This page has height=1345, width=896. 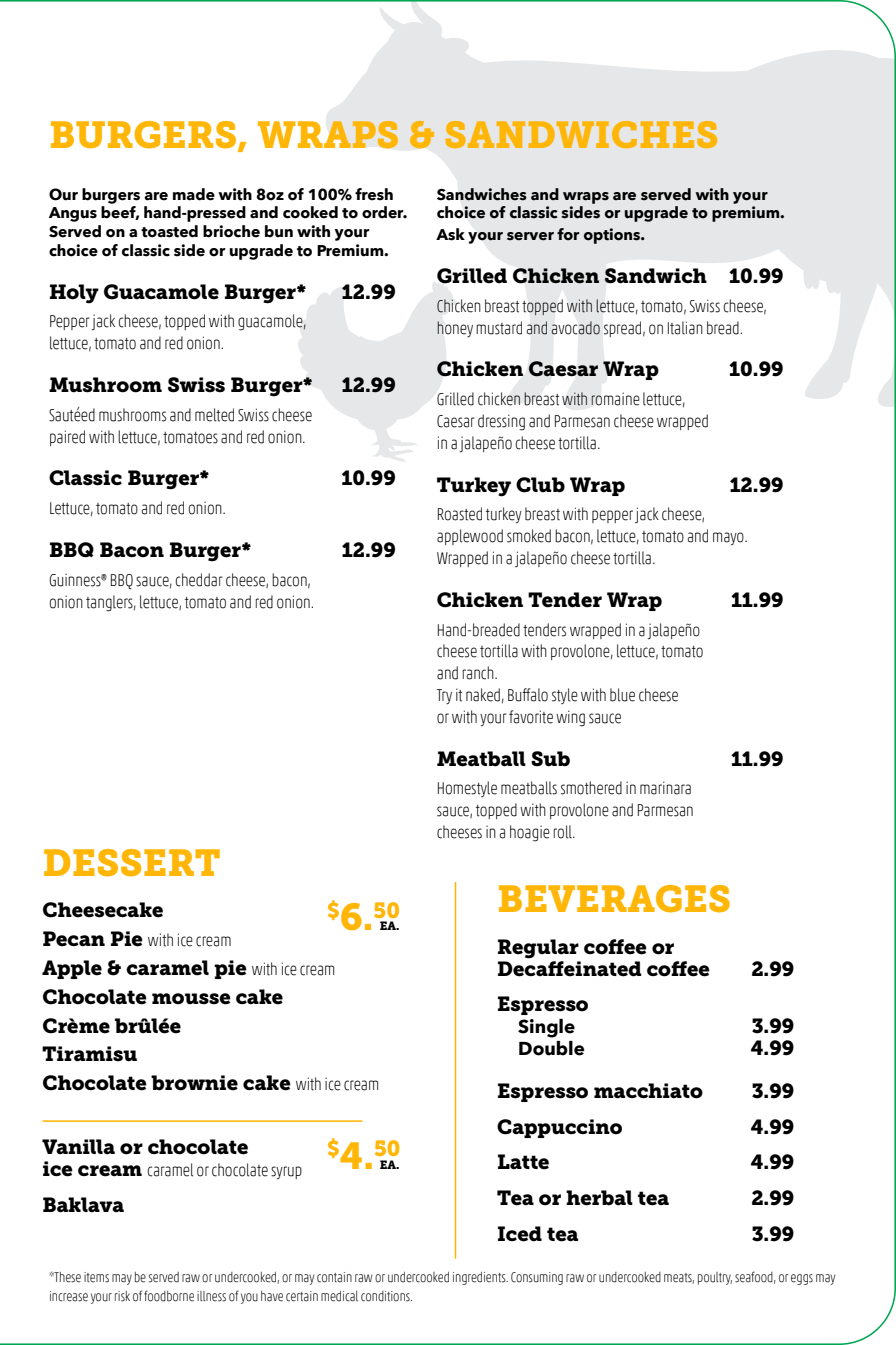 What do you see at coordinates (194, 1083) in the page?
I see `brownie` at bounding box center [194, 1083].
